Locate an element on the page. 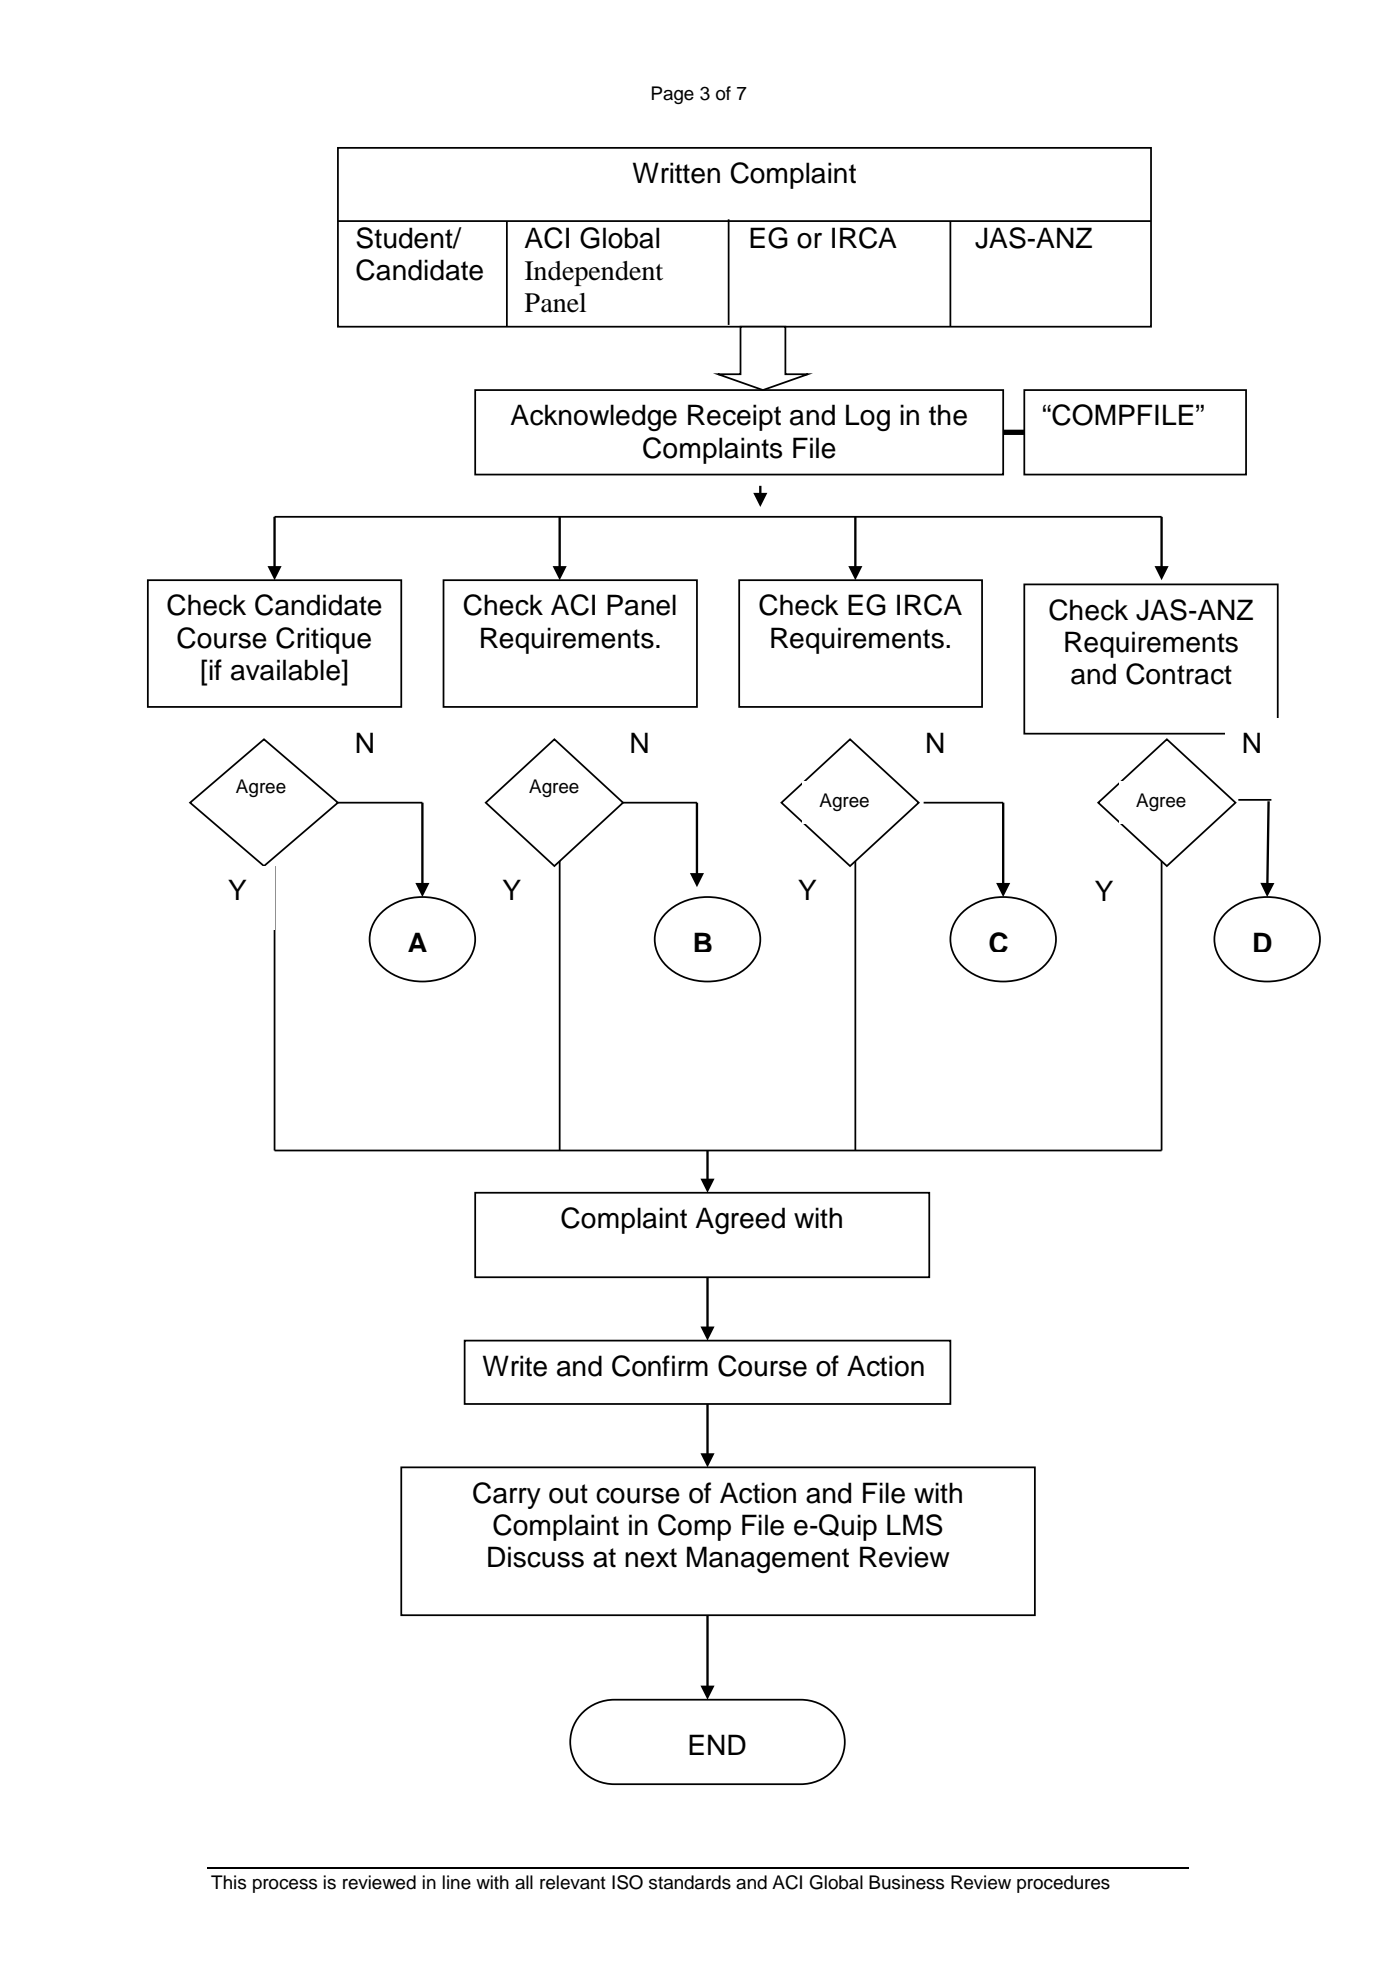  Confirm is located at coordinates (660, 1366).
